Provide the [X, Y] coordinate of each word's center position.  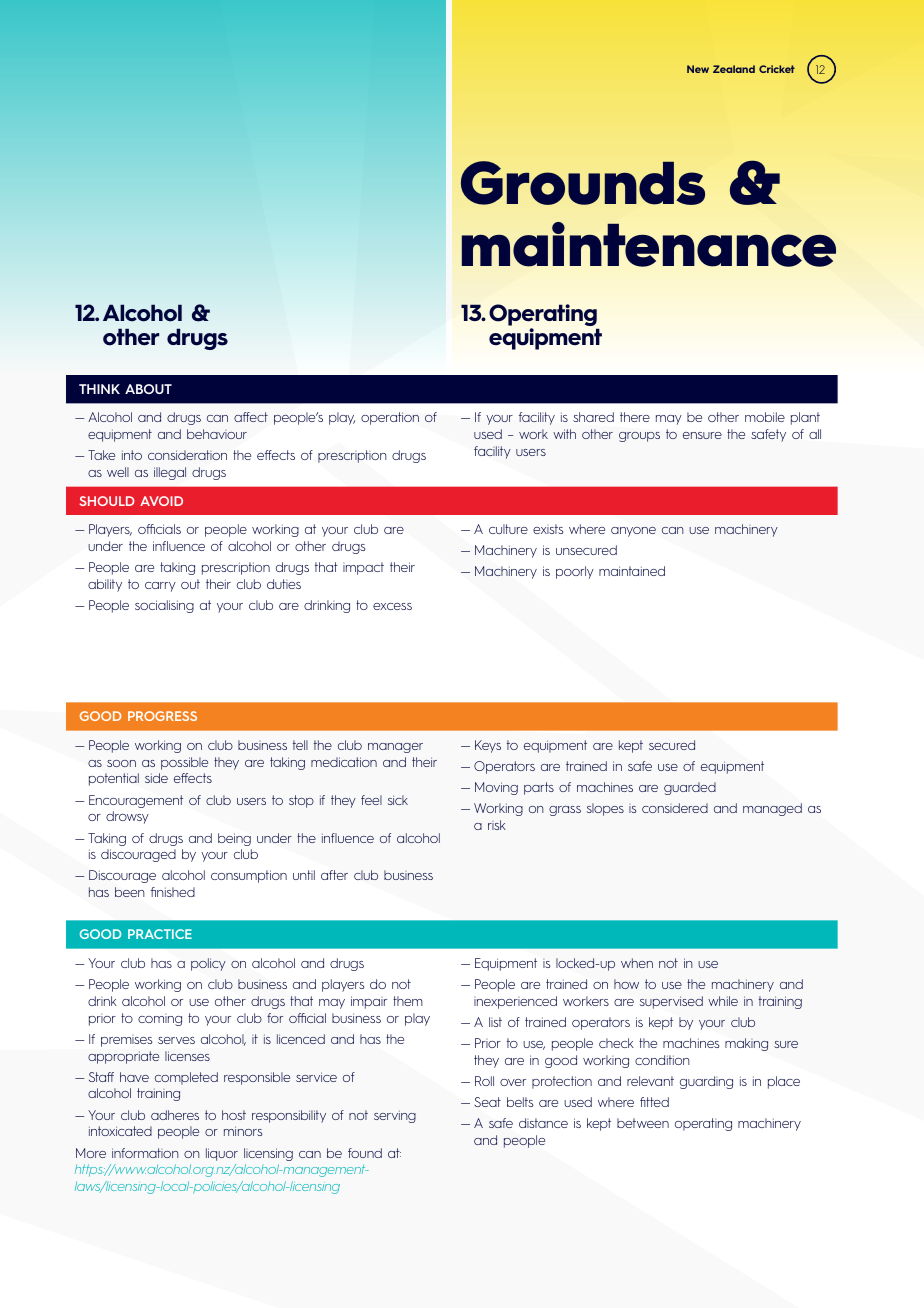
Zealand [734, 69]
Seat [487, 1102]
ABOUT [148, 389]
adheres [175, 1115]
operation [390, 418]
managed [772, 809]
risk [497, 825]
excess [392, 606]
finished [173, 892]
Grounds [583, 183]
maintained [632, 571]
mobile [765, 417]
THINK [99, 389]
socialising [164, 606]
